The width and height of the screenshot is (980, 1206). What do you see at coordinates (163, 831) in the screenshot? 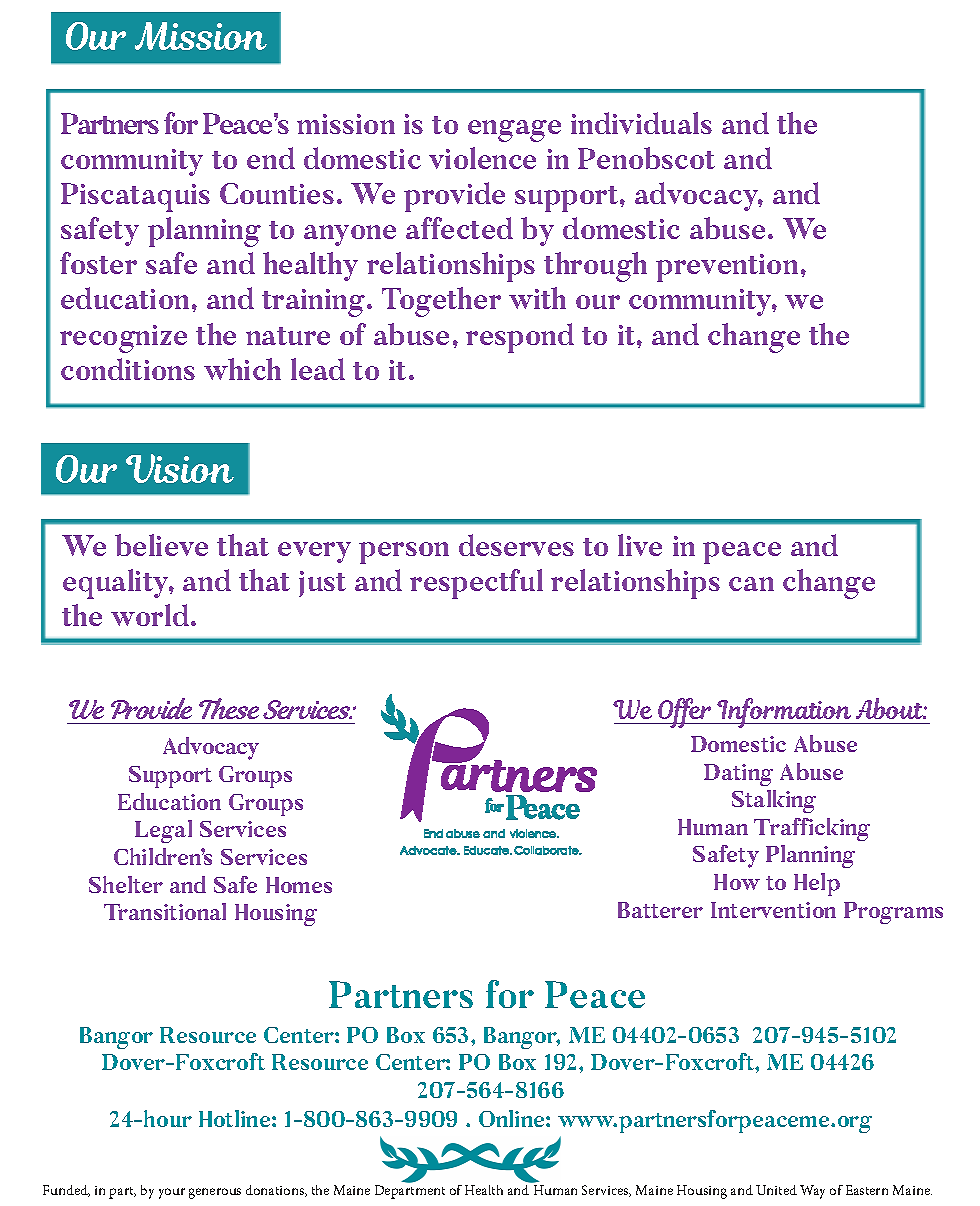
I see `Legal` at bounding box center [163, 831].
